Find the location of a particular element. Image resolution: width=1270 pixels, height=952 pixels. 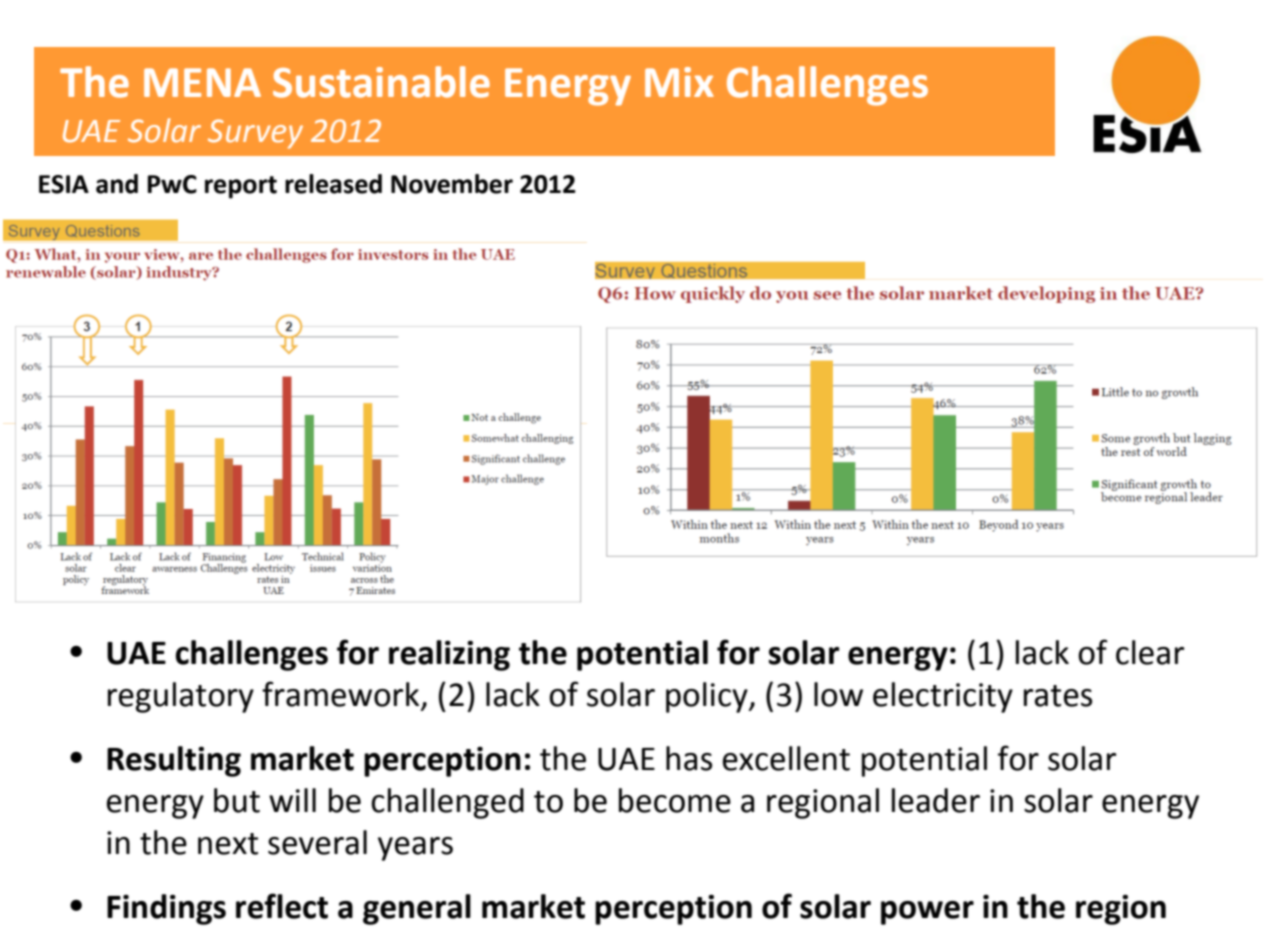

become is located at coordinates (675, 800).
